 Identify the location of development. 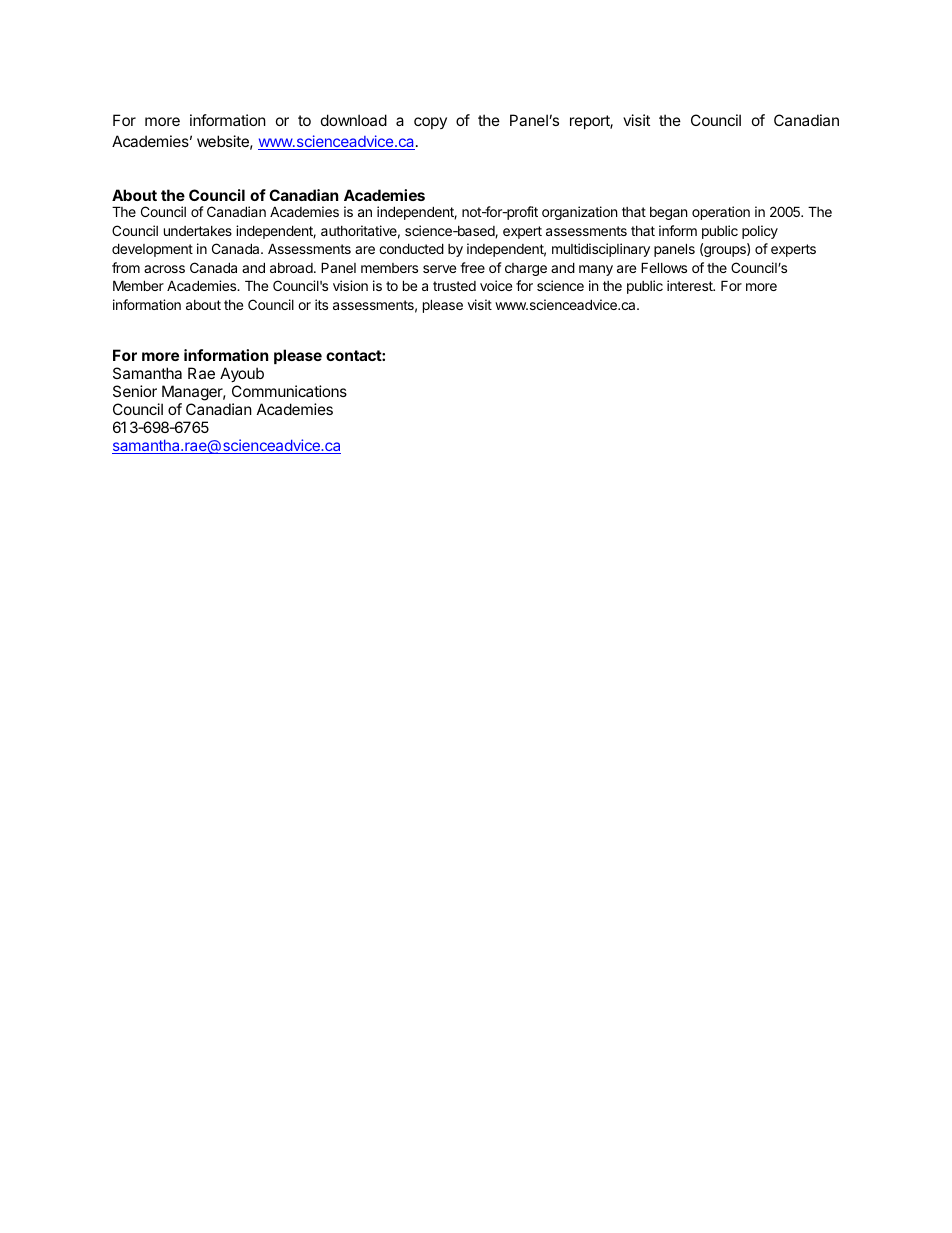
(152, 250).
